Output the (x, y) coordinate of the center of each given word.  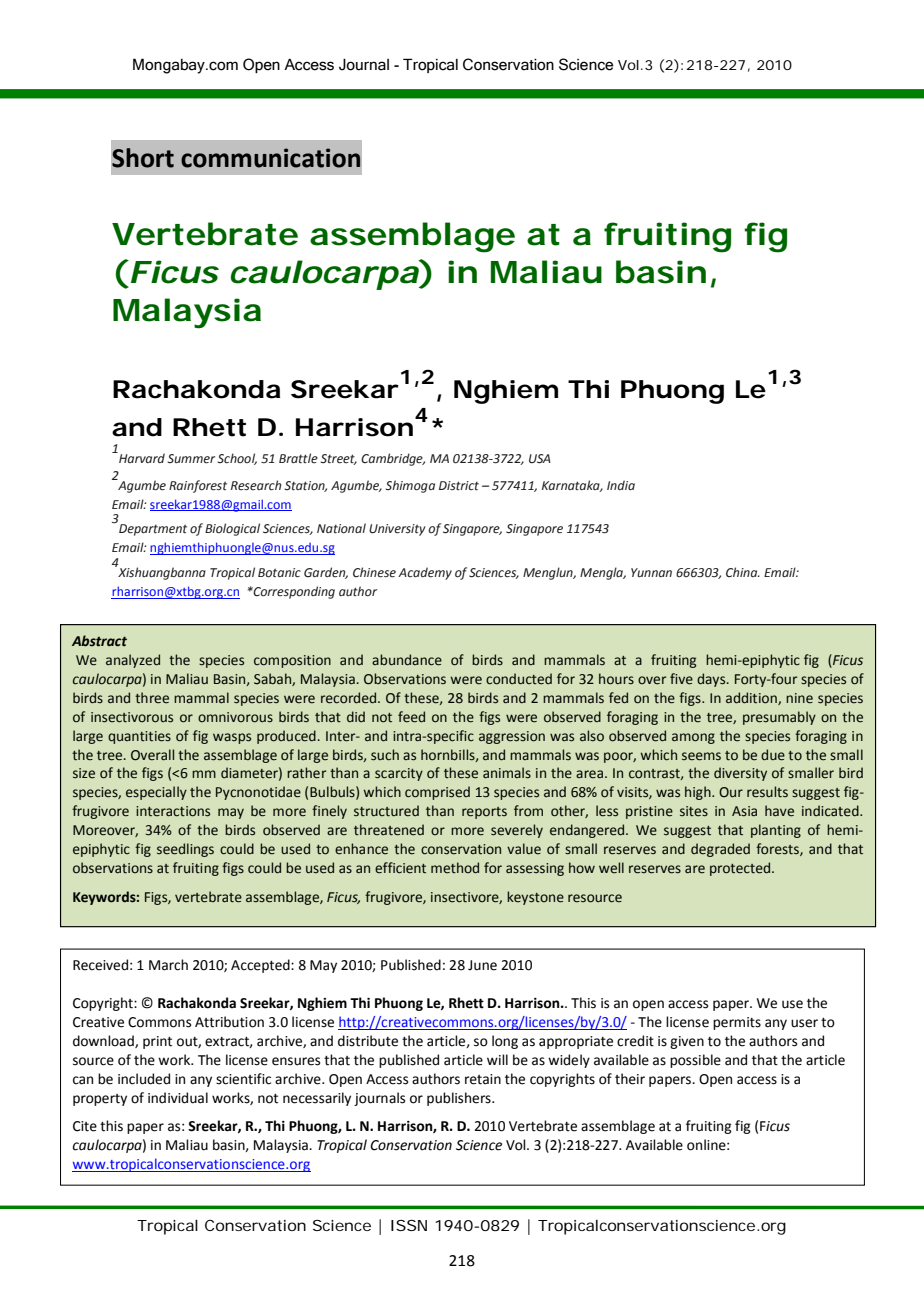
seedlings (185, 850)
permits (737, 1023)
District (459, 486)
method (455, 868)
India (621, 485)
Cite (85, 1126)
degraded (720, 850)
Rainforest (198, 486)
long (505, 1042)
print (157, 1042)
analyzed (133, 661)
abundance (407, 660)
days (712, 680)
